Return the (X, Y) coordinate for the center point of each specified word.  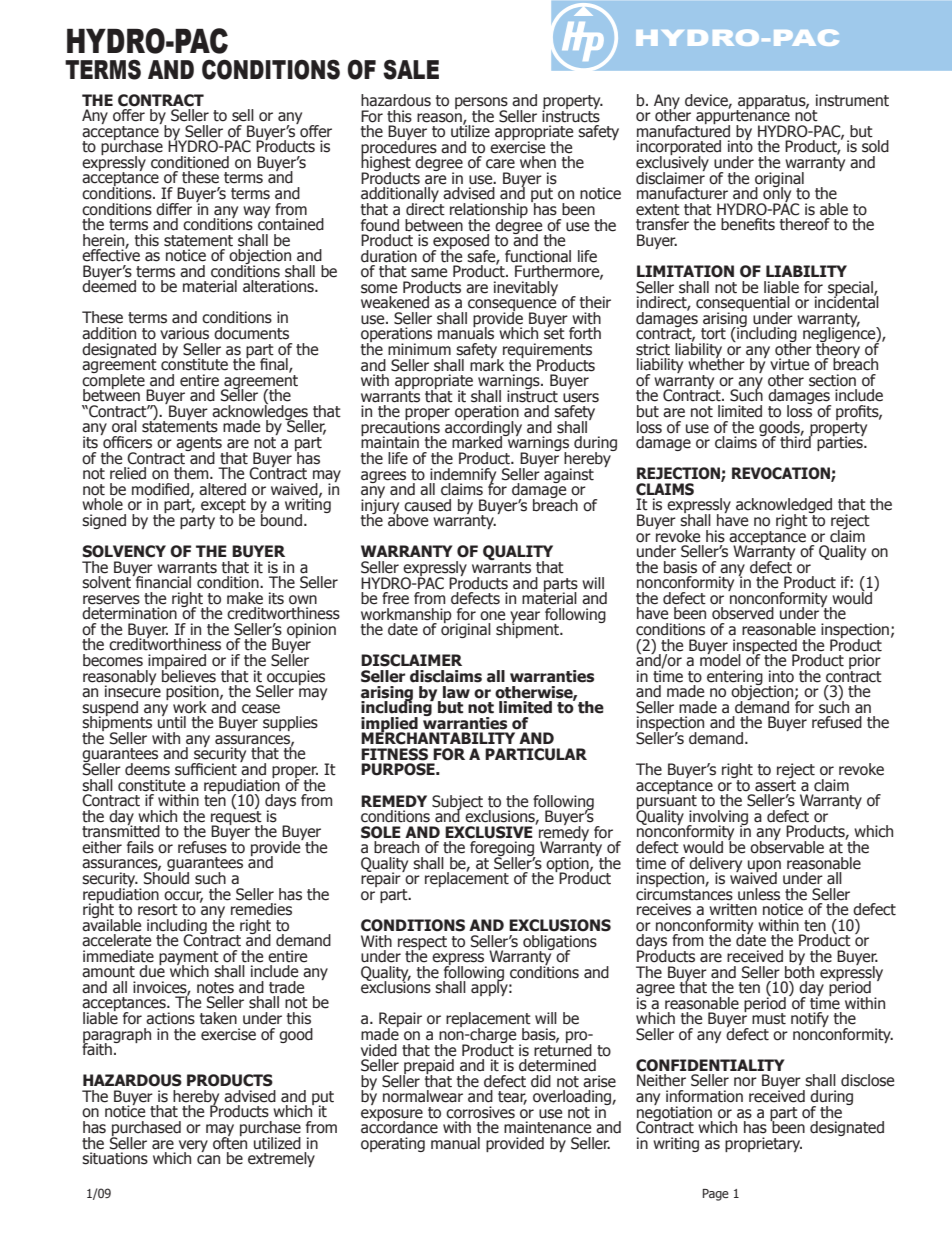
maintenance (547, 1127)
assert (775, 784)
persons (481, 104)
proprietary (763, 1144)
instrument (852, 100)
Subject (457, 803)
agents (199, 445)
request (237, 817)
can (208, 1160)
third (796, 441)
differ (174, 209)
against (569, 475)
